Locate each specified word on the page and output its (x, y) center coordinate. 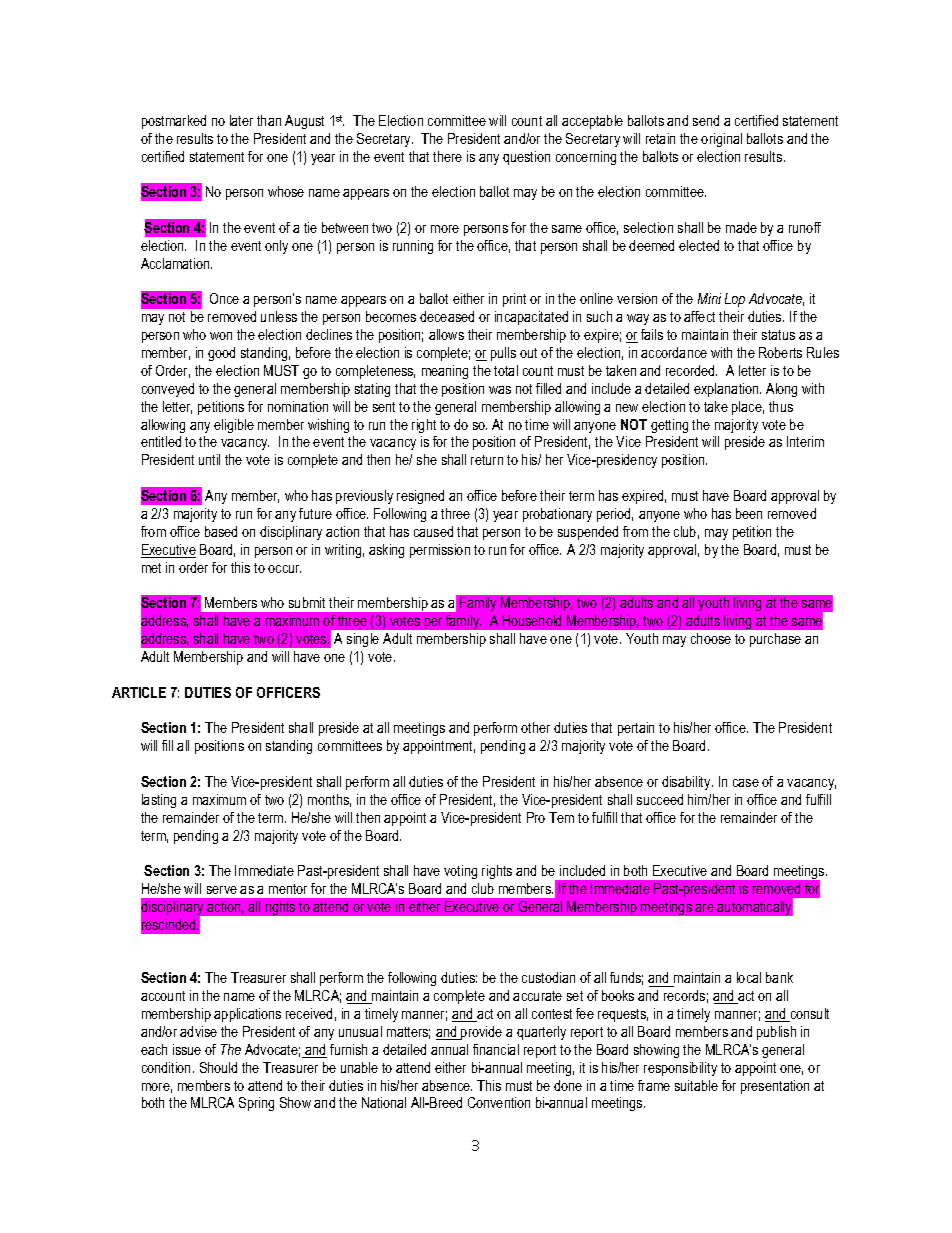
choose (711, 638)
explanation (727, 390)
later (241, 120)
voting (460, 872)
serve (222, 890)
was (500, 390)
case (746, 783)
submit (307, 602)
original (721, 140)
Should (218, 1067)
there (447, 156)
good (221, 354)
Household (532, 620)
